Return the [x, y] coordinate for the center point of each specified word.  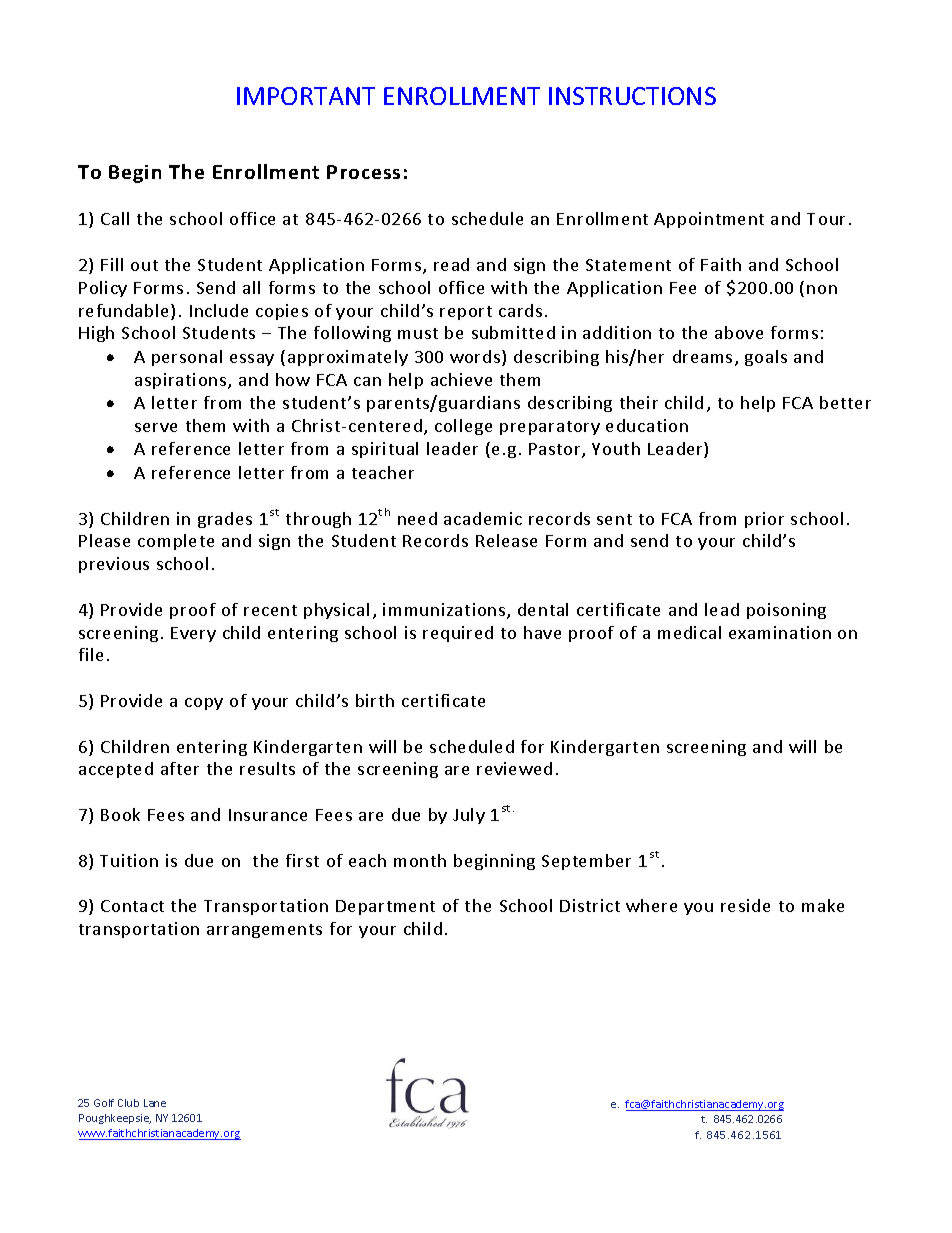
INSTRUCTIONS [632, 96]
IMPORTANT [306, 96]
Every [193, 634]
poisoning [786, 611]
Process [363, 172]
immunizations [444, 609]
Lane [155, 1103]
